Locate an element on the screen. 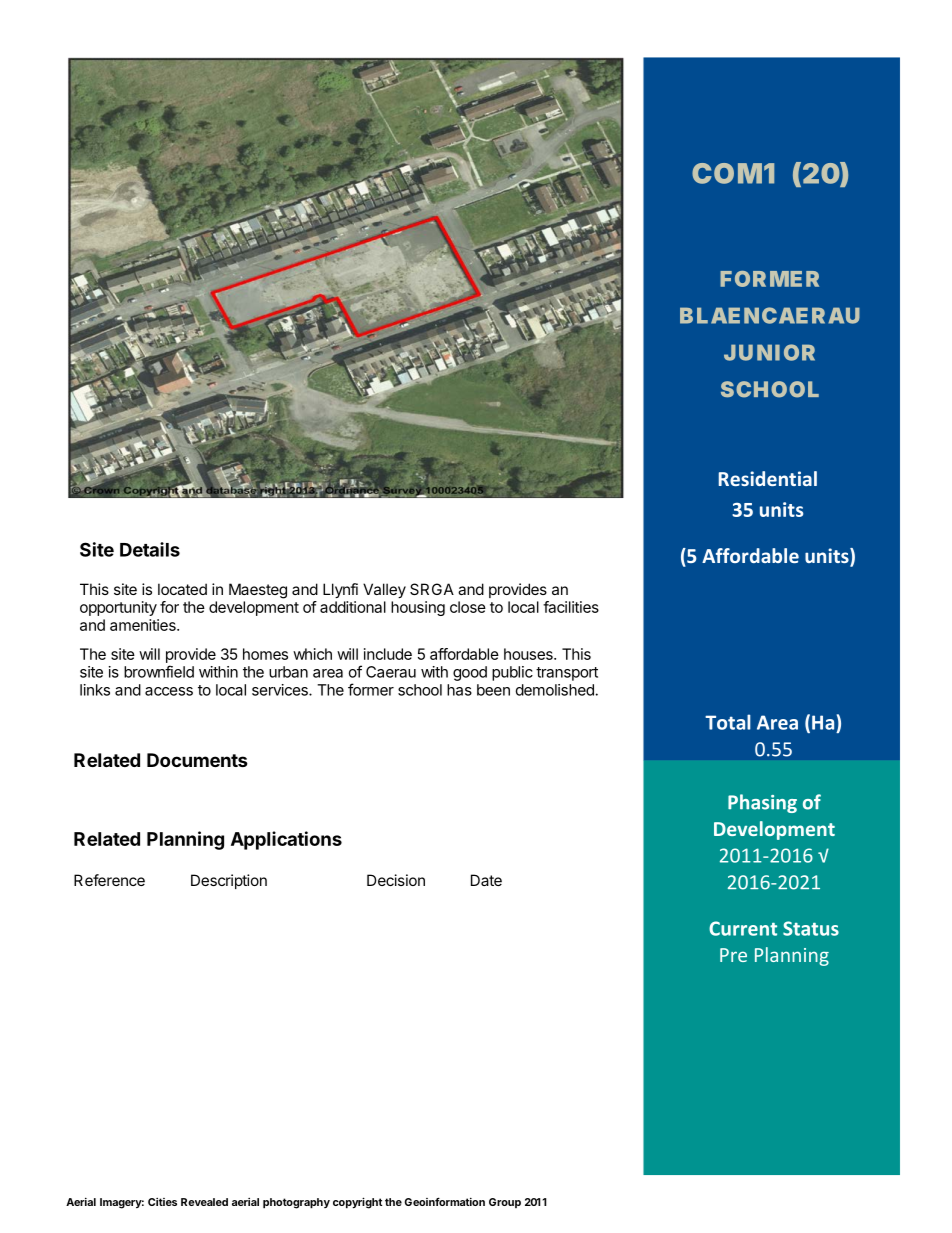  Residential is located at coordinates (768, 478).
